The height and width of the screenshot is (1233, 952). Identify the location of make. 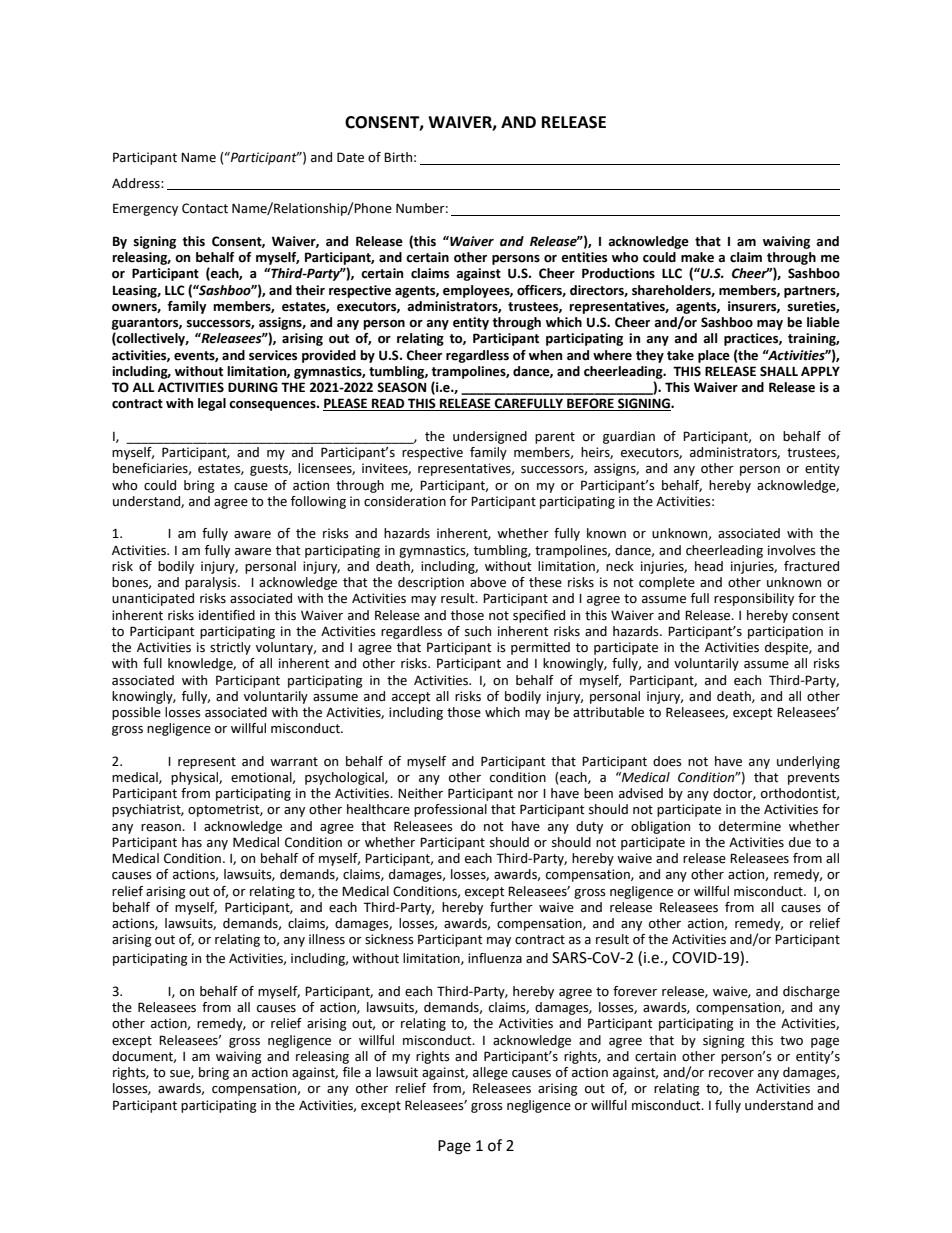
(697, 257).
